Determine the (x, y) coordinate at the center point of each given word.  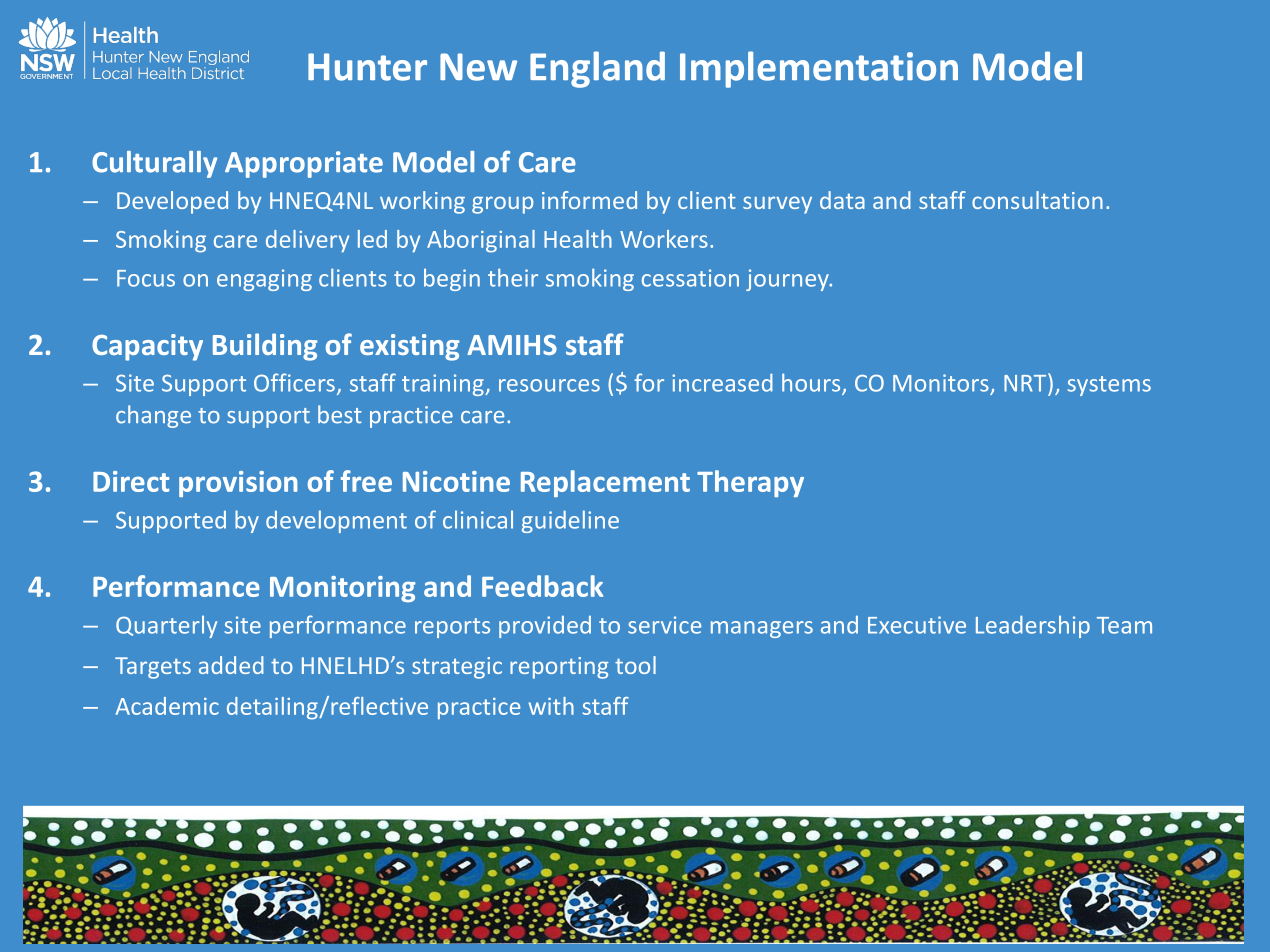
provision (238, 484)
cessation (690, 278)
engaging (264, 280)
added (231, 665)
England (597, 69)
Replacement (605, 483)
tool (635, 665)
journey (788, 280)
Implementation (819, 69)
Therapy (750, 483)
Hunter (367, 67)
